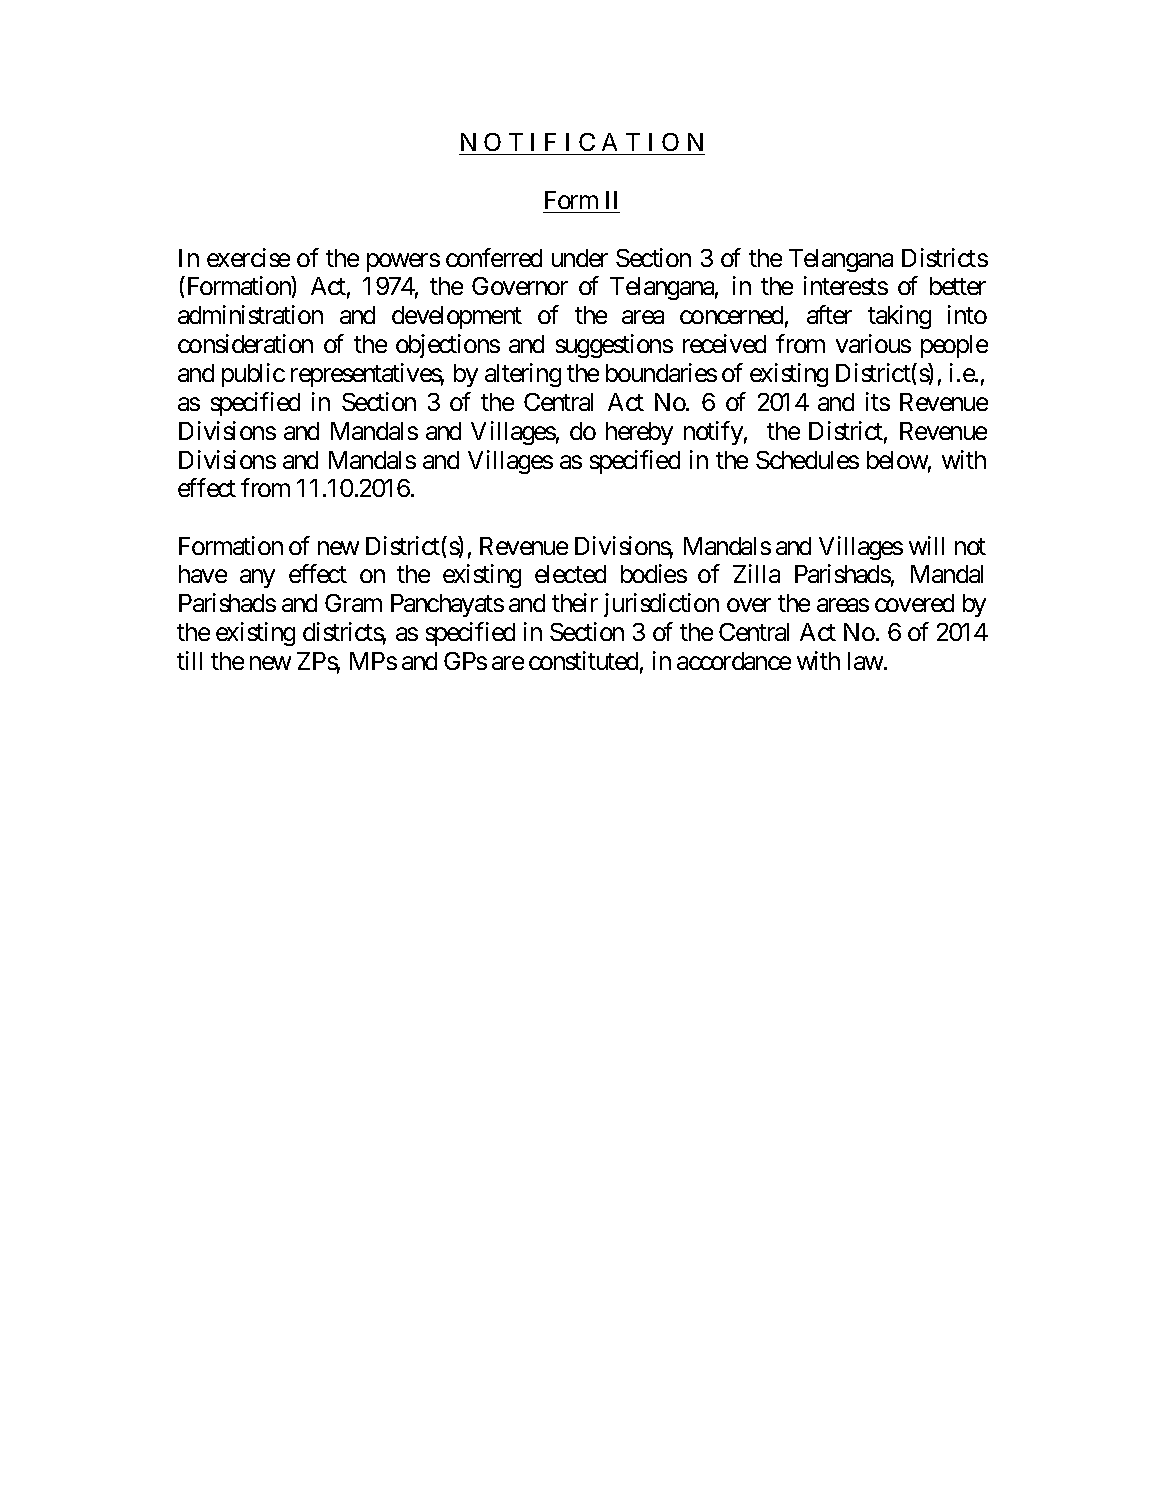 The height and width of the screenshot is (1509, 1166). Describe the element at coordinates (570, 574) in the screenshot. I see `elected` at that location.
